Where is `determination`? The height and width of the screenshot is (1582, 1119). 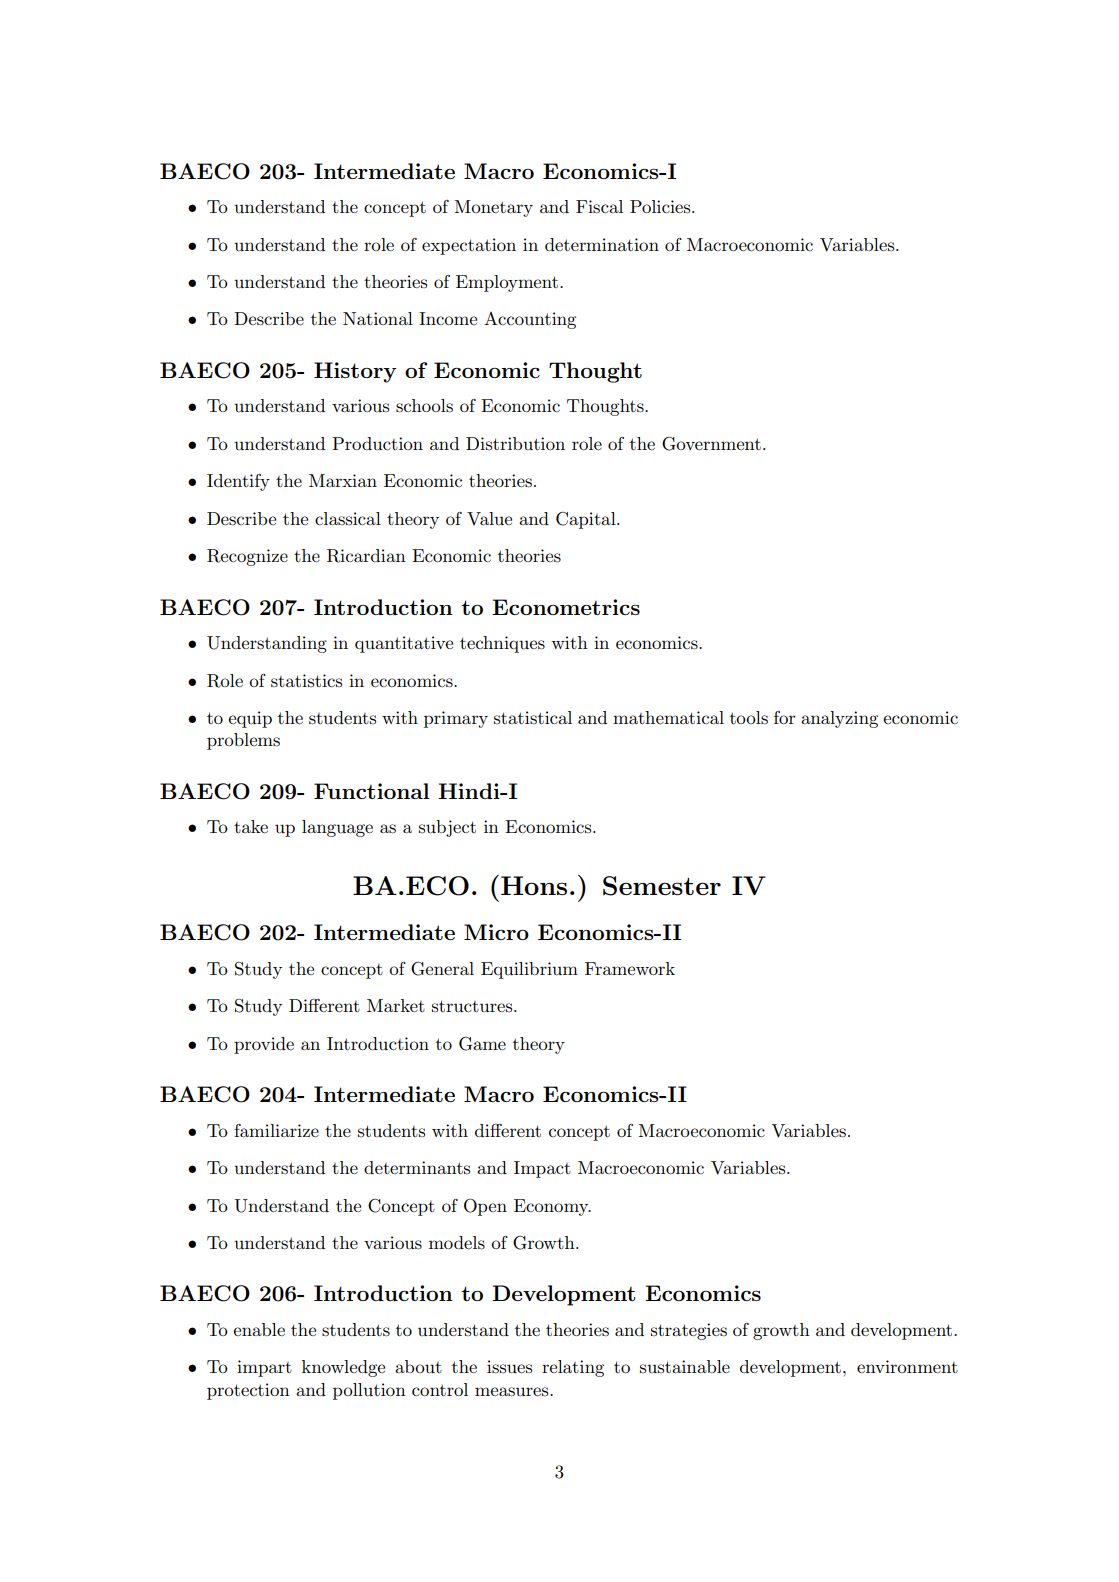 determination is located at coordinates (602, 244).
